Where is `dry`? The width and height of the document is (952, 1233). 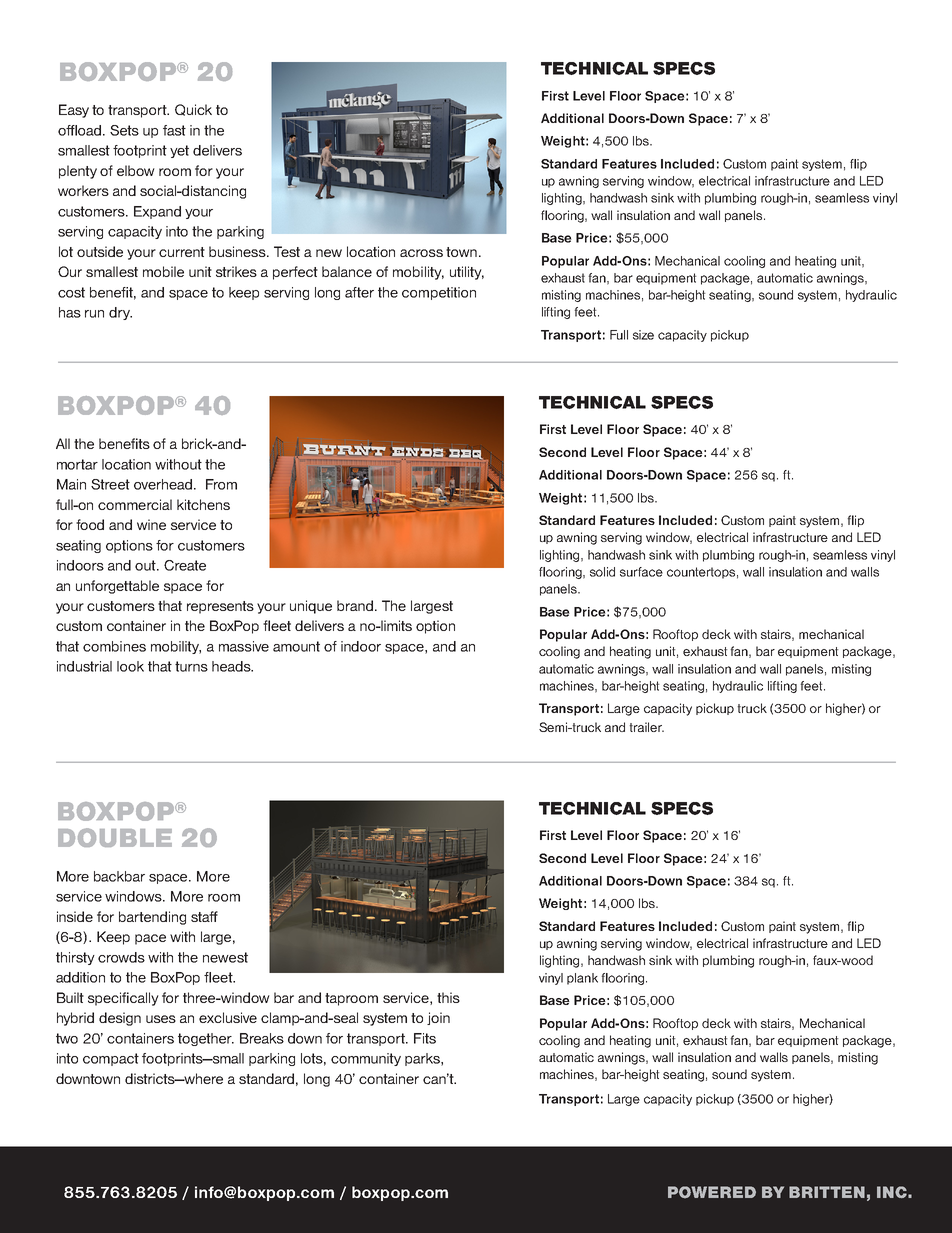
dry is located at coordinates (120, 313).
